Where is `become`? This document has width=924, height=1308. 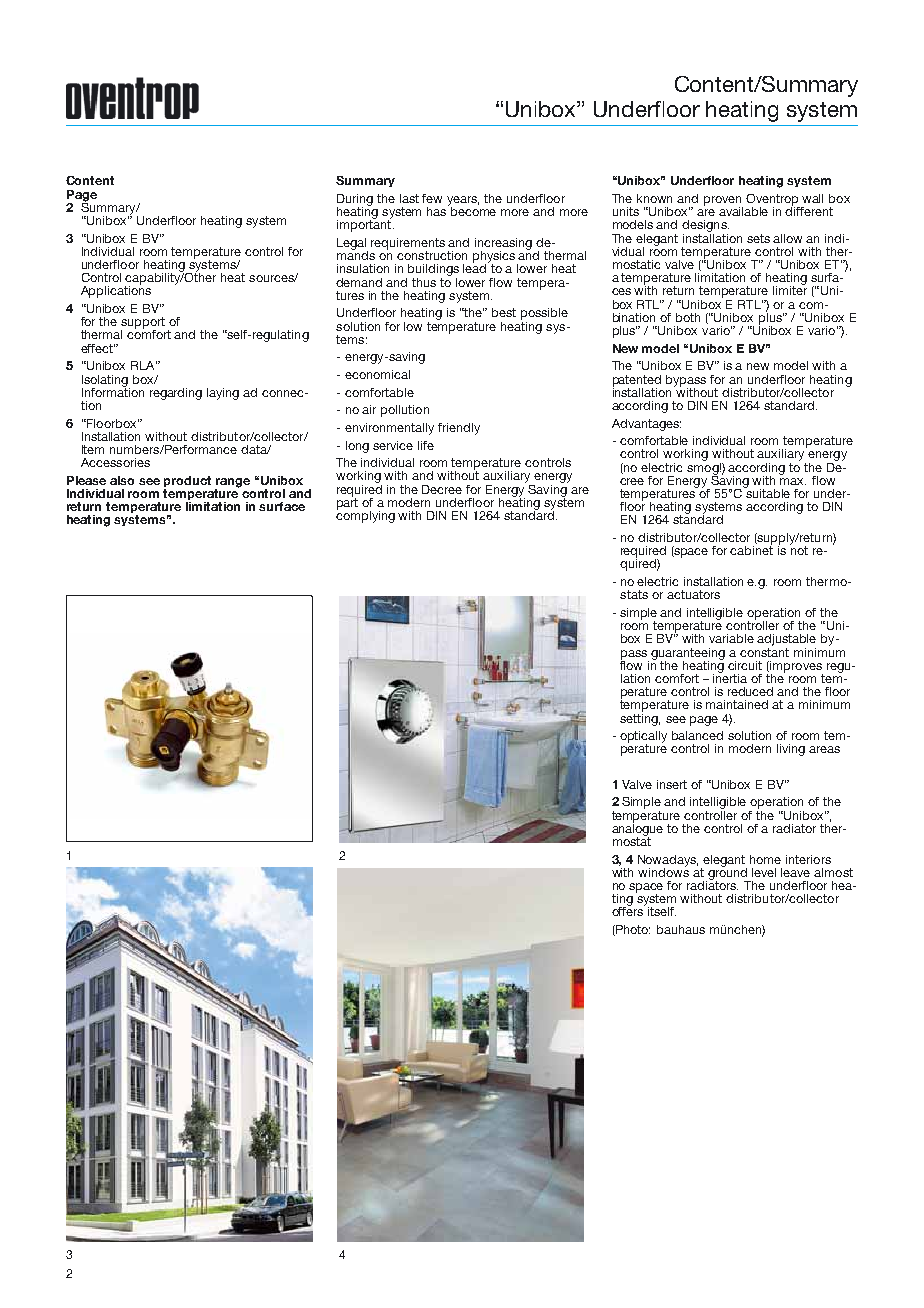 become is located at coordinates (473, 211).
